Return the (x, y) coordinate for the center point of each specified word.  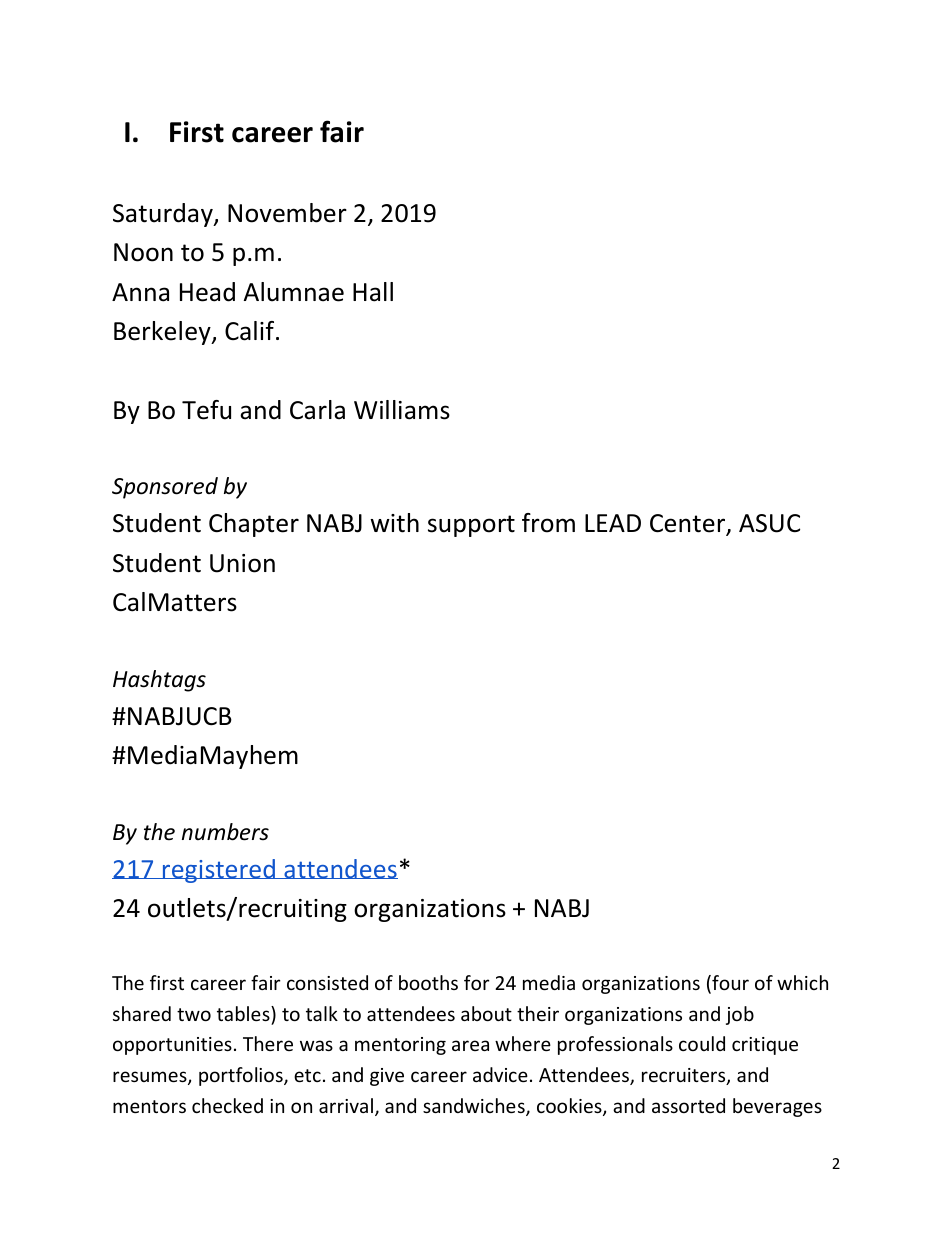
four (729, 984)
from (548, 523)
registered (219, 871)
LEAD (613, 523)
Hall (373, 292)
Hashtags (159, 681)
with (394, 523)
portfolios (242, 1076)
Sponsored (165, 488)
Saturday (164, 215)
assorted (688, 1105)
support (471, 526)
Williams (402, 410)
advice (500, 1074)
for (477, 982)
